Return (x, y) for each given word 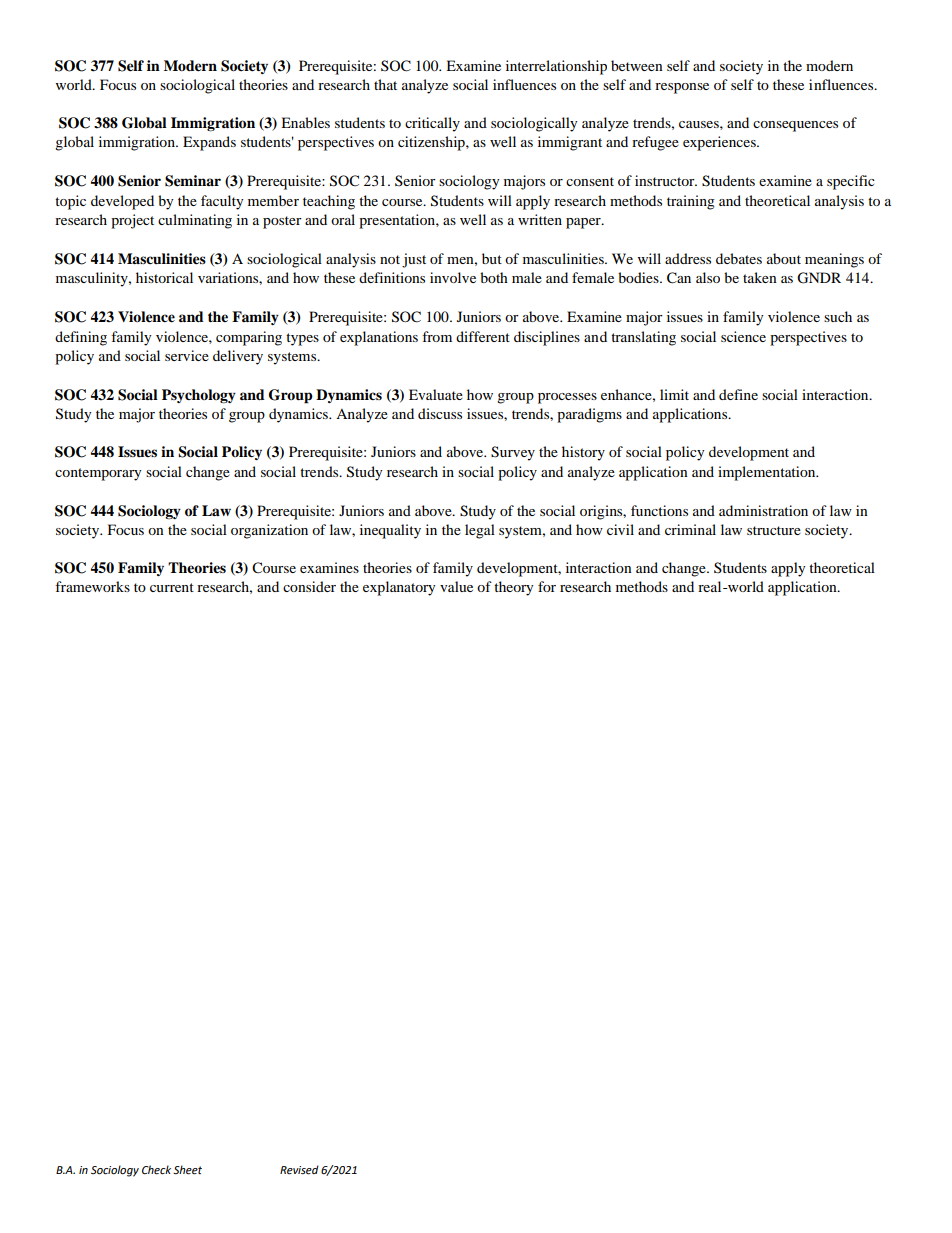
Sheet (187, 1170)
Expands (209, 143)
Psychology (199, 396)
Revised (299, 1170)
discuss (440, 413)
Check (156, 1170)
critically (432, 124)
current (172, 587)
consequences (795, 126)
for (547, 586)
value (456, 586)
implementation (768, 473)
